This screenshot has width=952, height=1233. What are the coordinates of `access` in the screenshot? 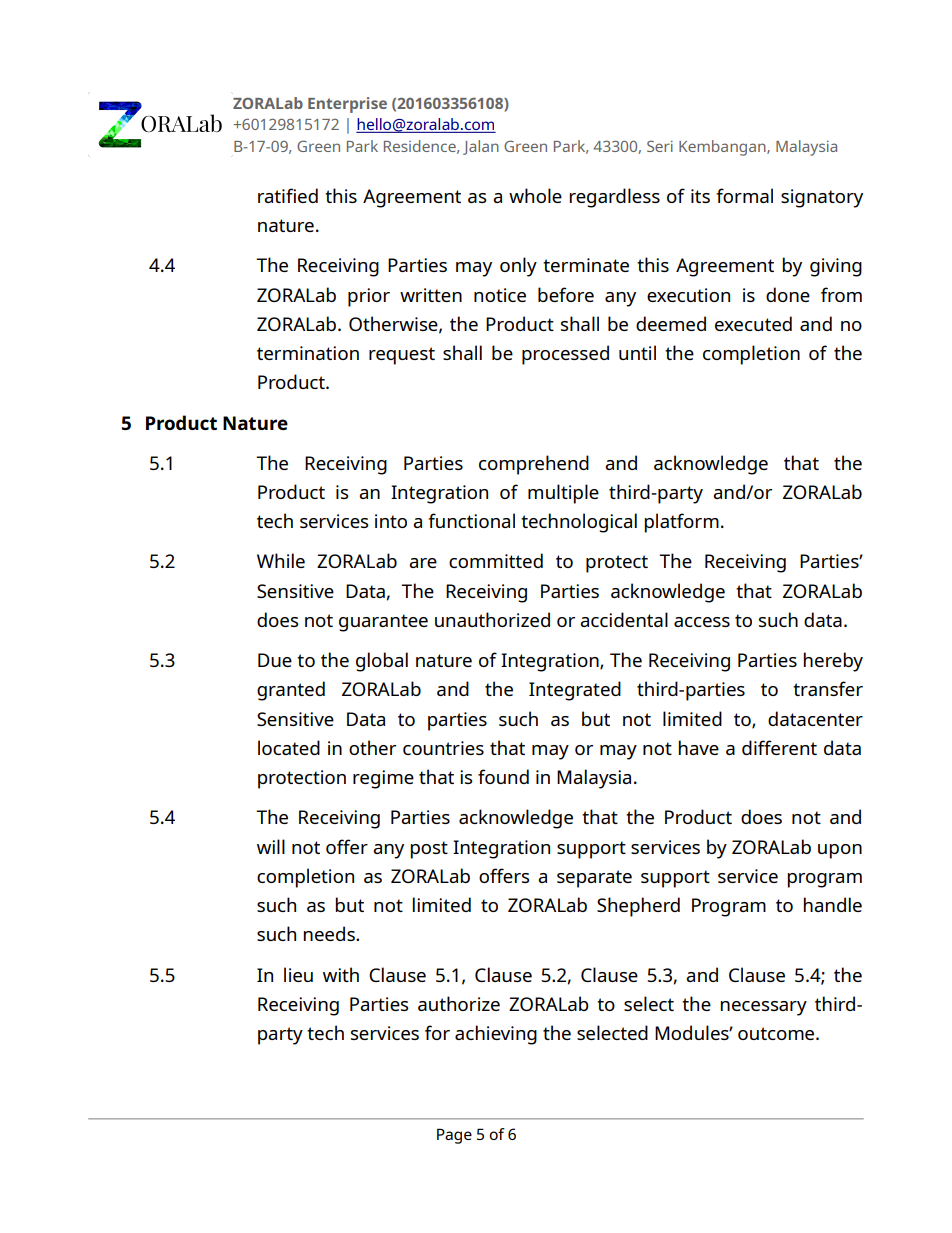 It's located at (702, 622).
